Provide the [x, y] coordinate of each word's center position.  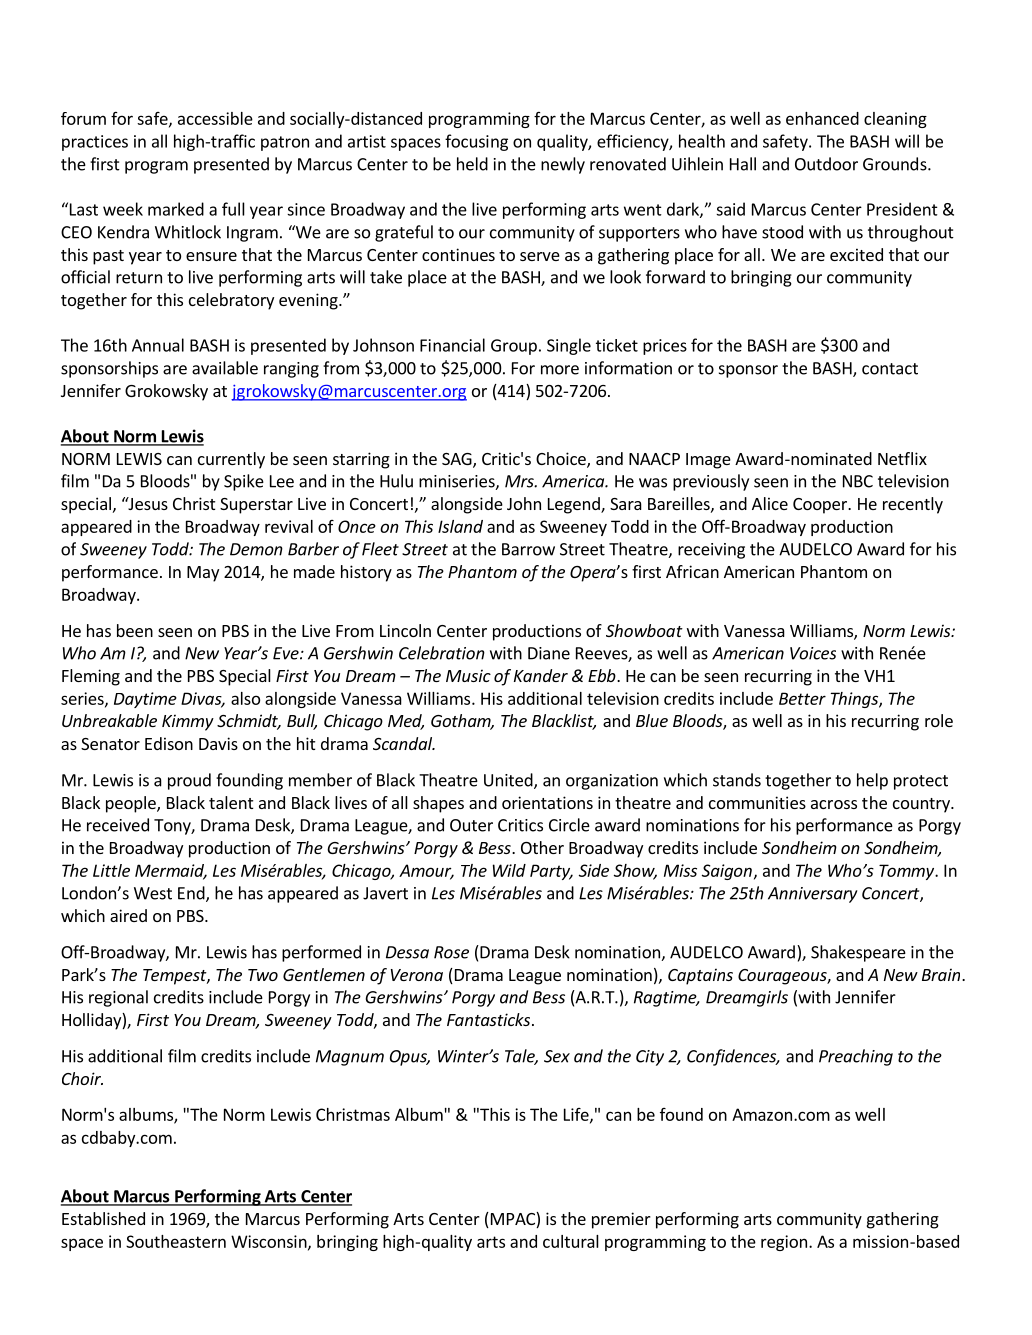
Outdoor [826, 164]
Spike [244, 482]
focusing [476, 142]
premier [621, 1220]
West [153, 893]
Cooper [821, 506]
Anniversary [813, 895]
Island [460, 526]
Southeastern [176, 1241]
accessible [215, 118]
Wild [509, 870]
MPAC [512, 1220]
